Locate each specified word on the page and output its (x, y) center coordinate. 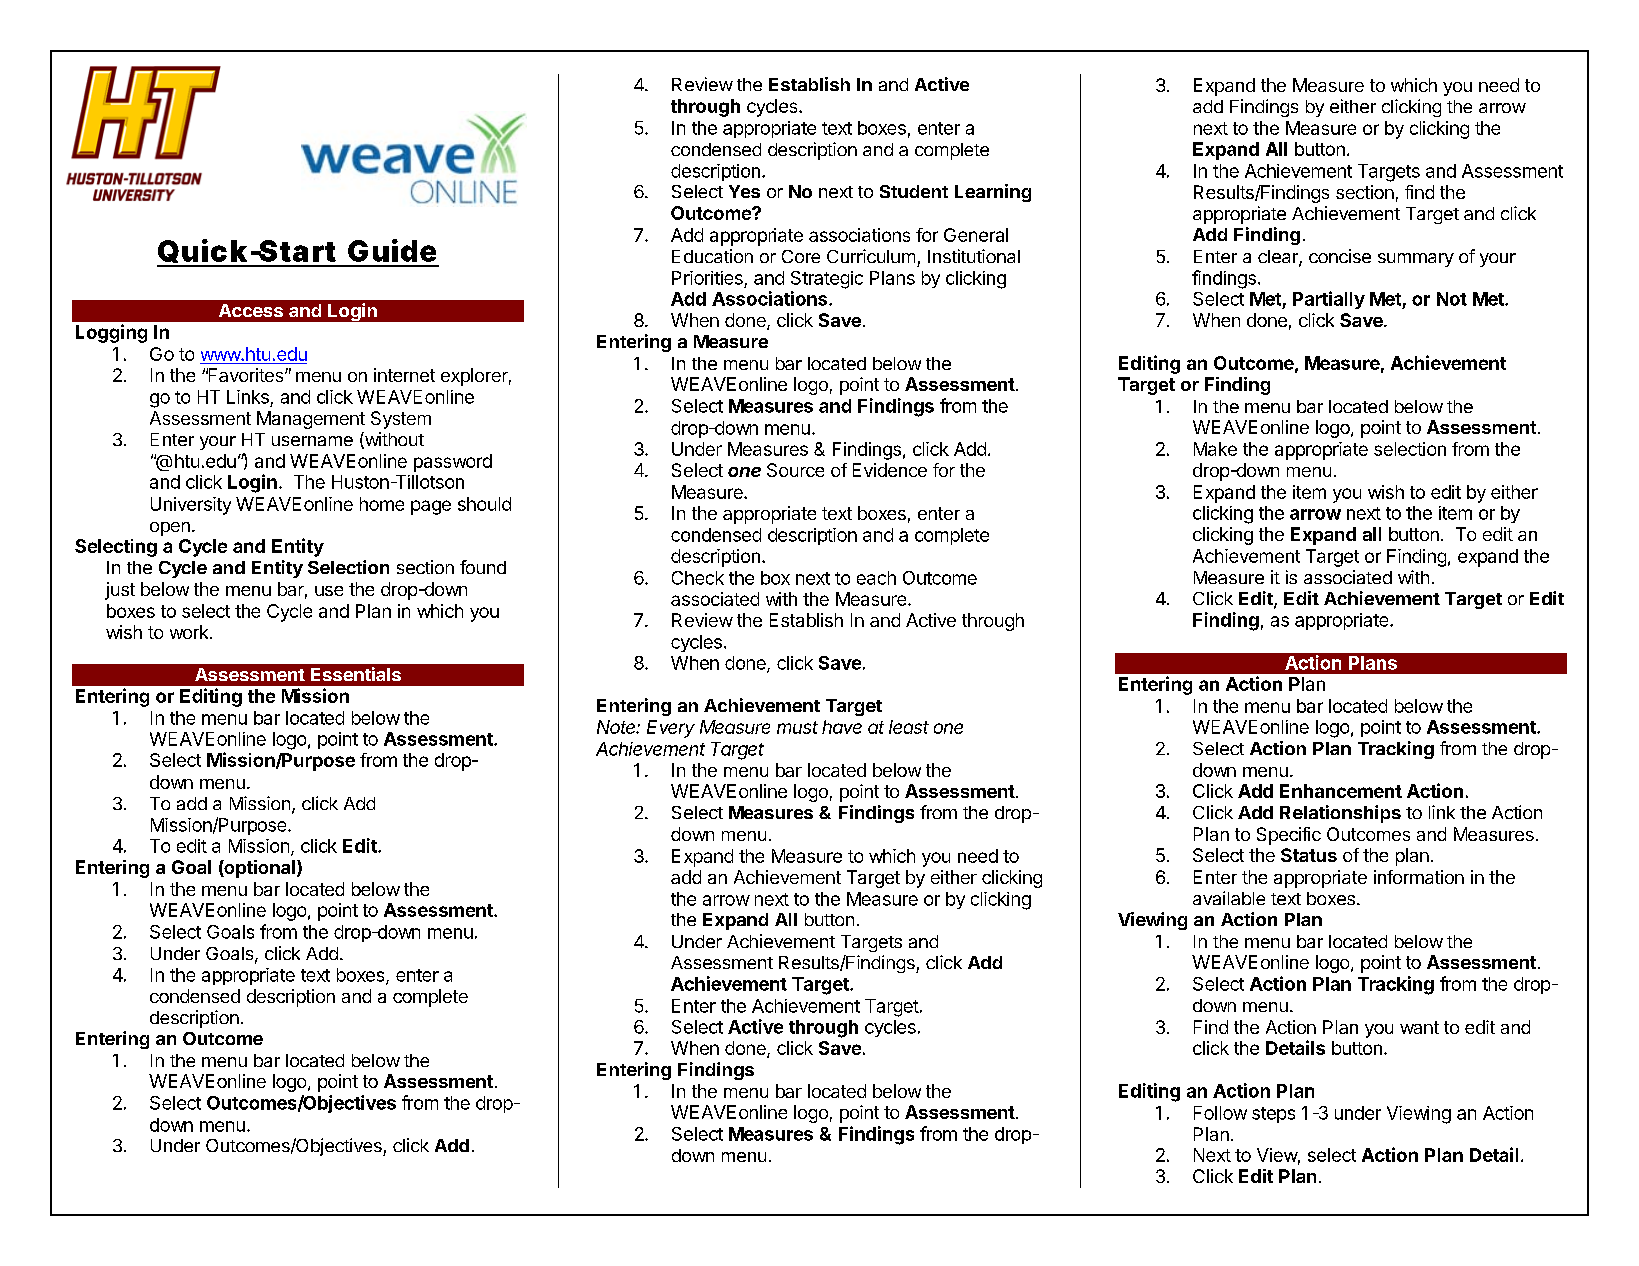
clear (1279, 258)
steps (1273, 1115)
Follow (1220, 1113)
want (1419, 1027)
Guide (392, 250)
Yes (744, 191)
